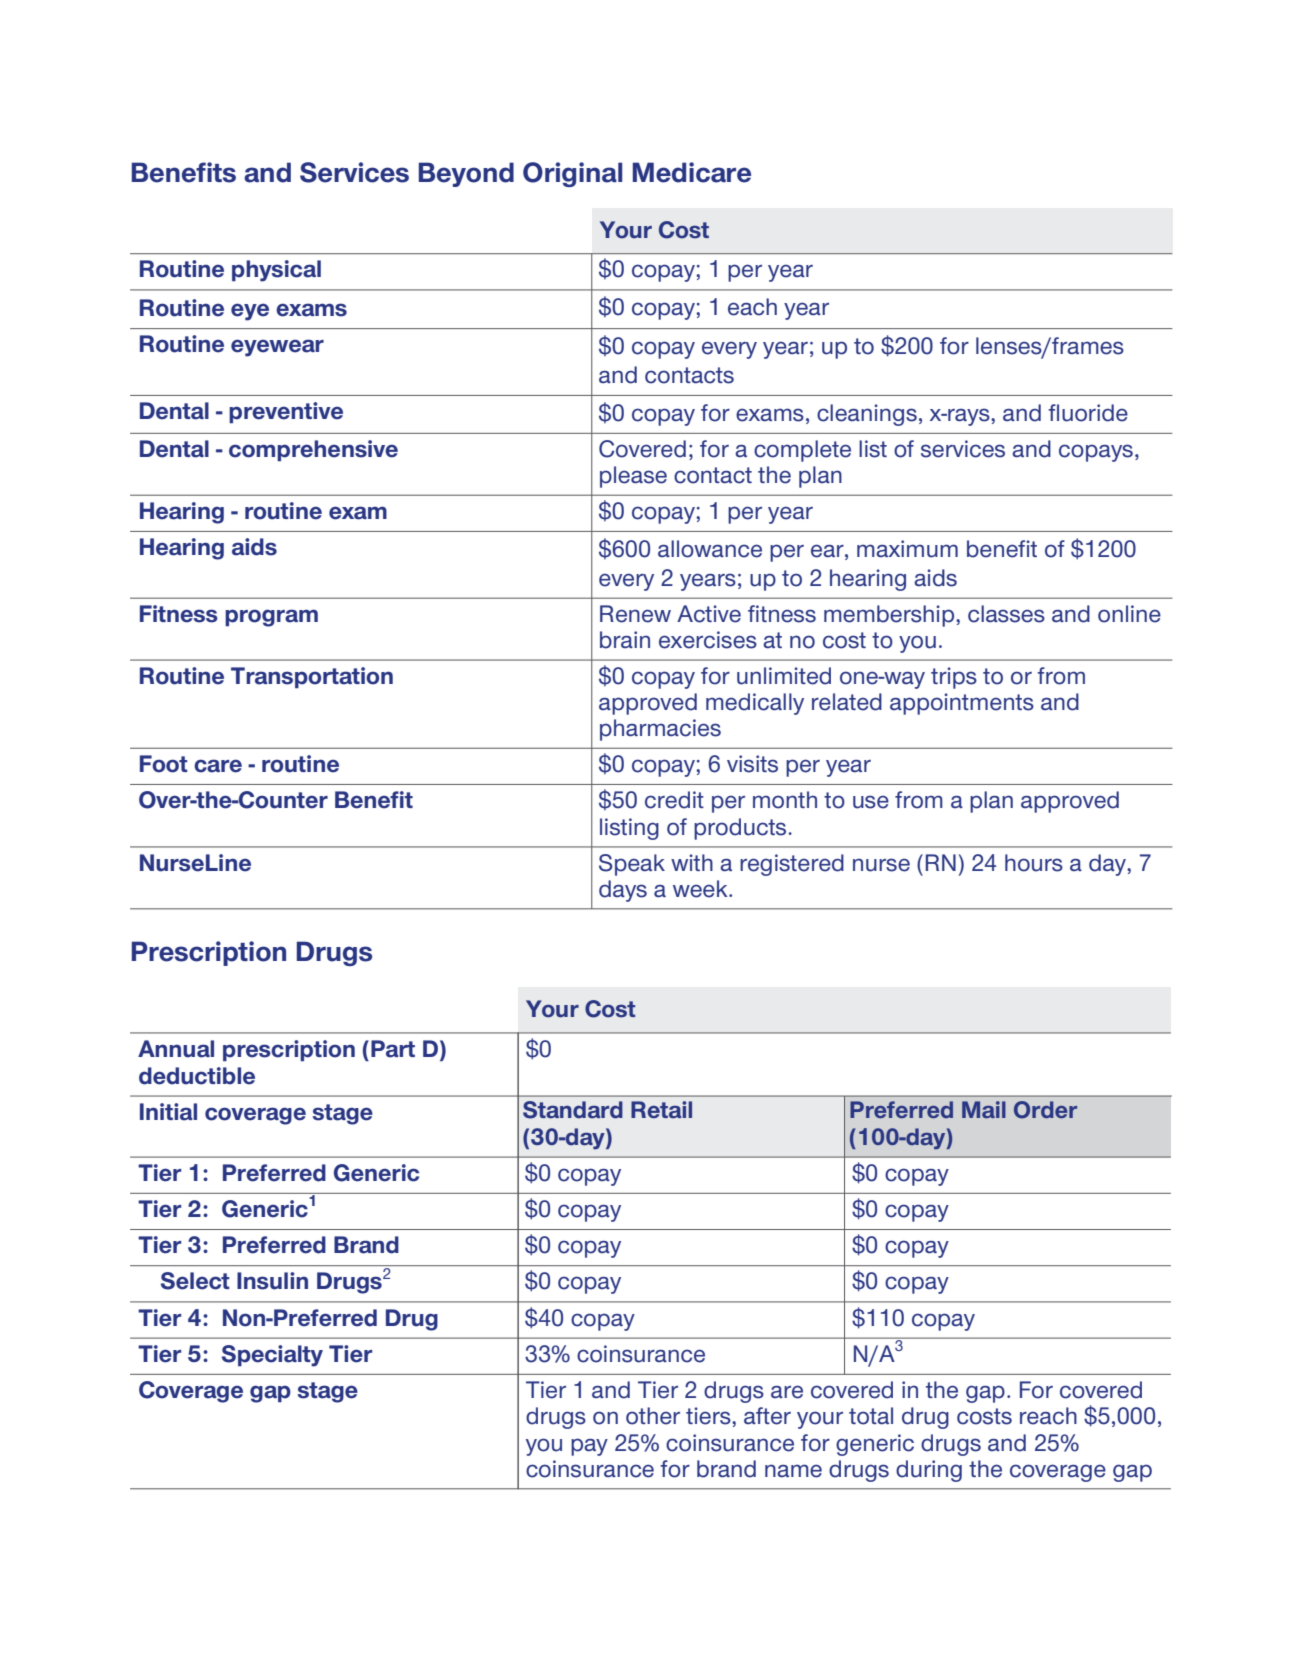 Image resolution: width=1301 pixels, height=1673 pixels. What do you see at coordinates (907, 549) in the screenshot?
I see `maximum` at bounding box center [907, 549].
